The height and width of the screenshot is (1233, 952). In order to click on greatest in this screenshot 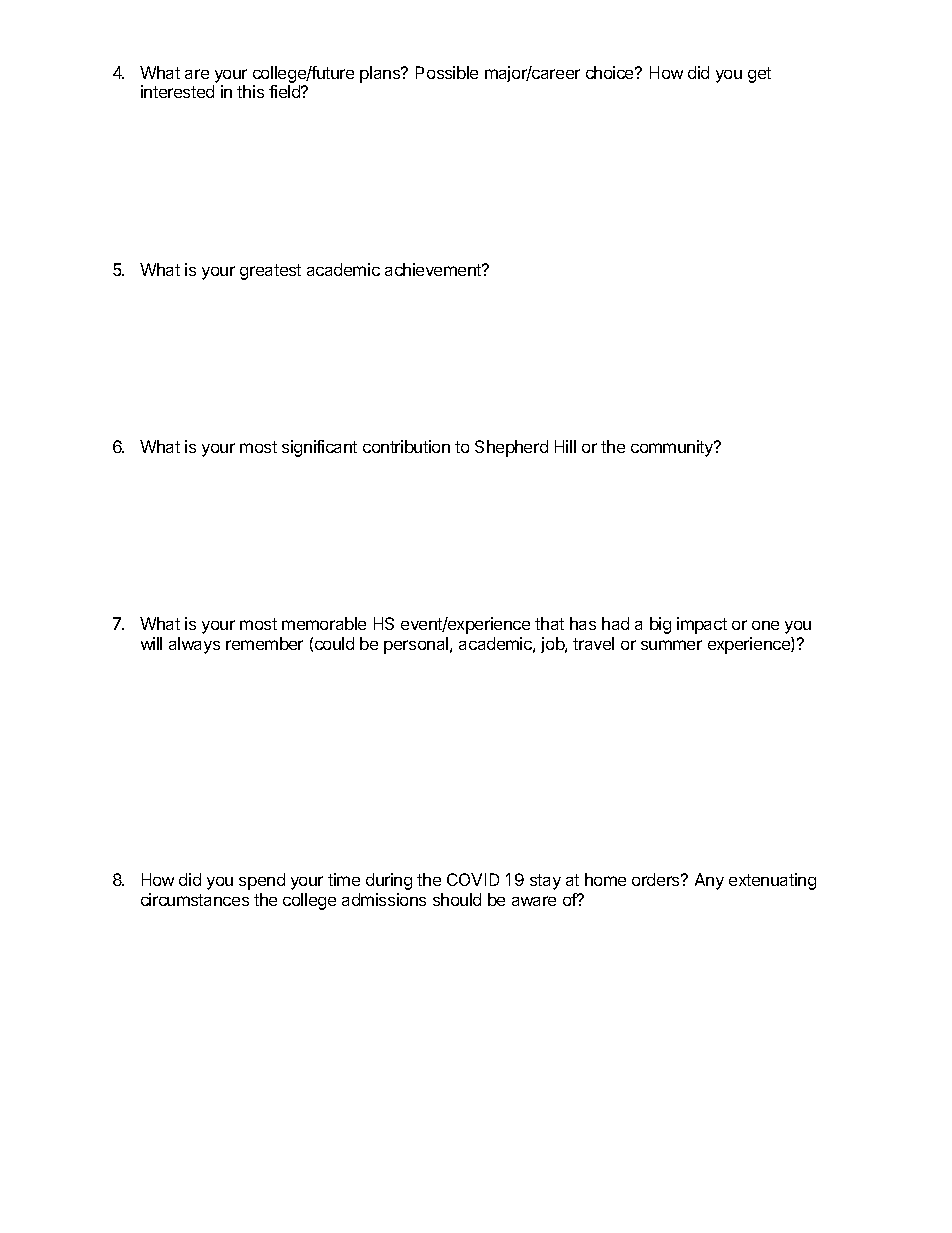, I will do `click(270, 272)`.
